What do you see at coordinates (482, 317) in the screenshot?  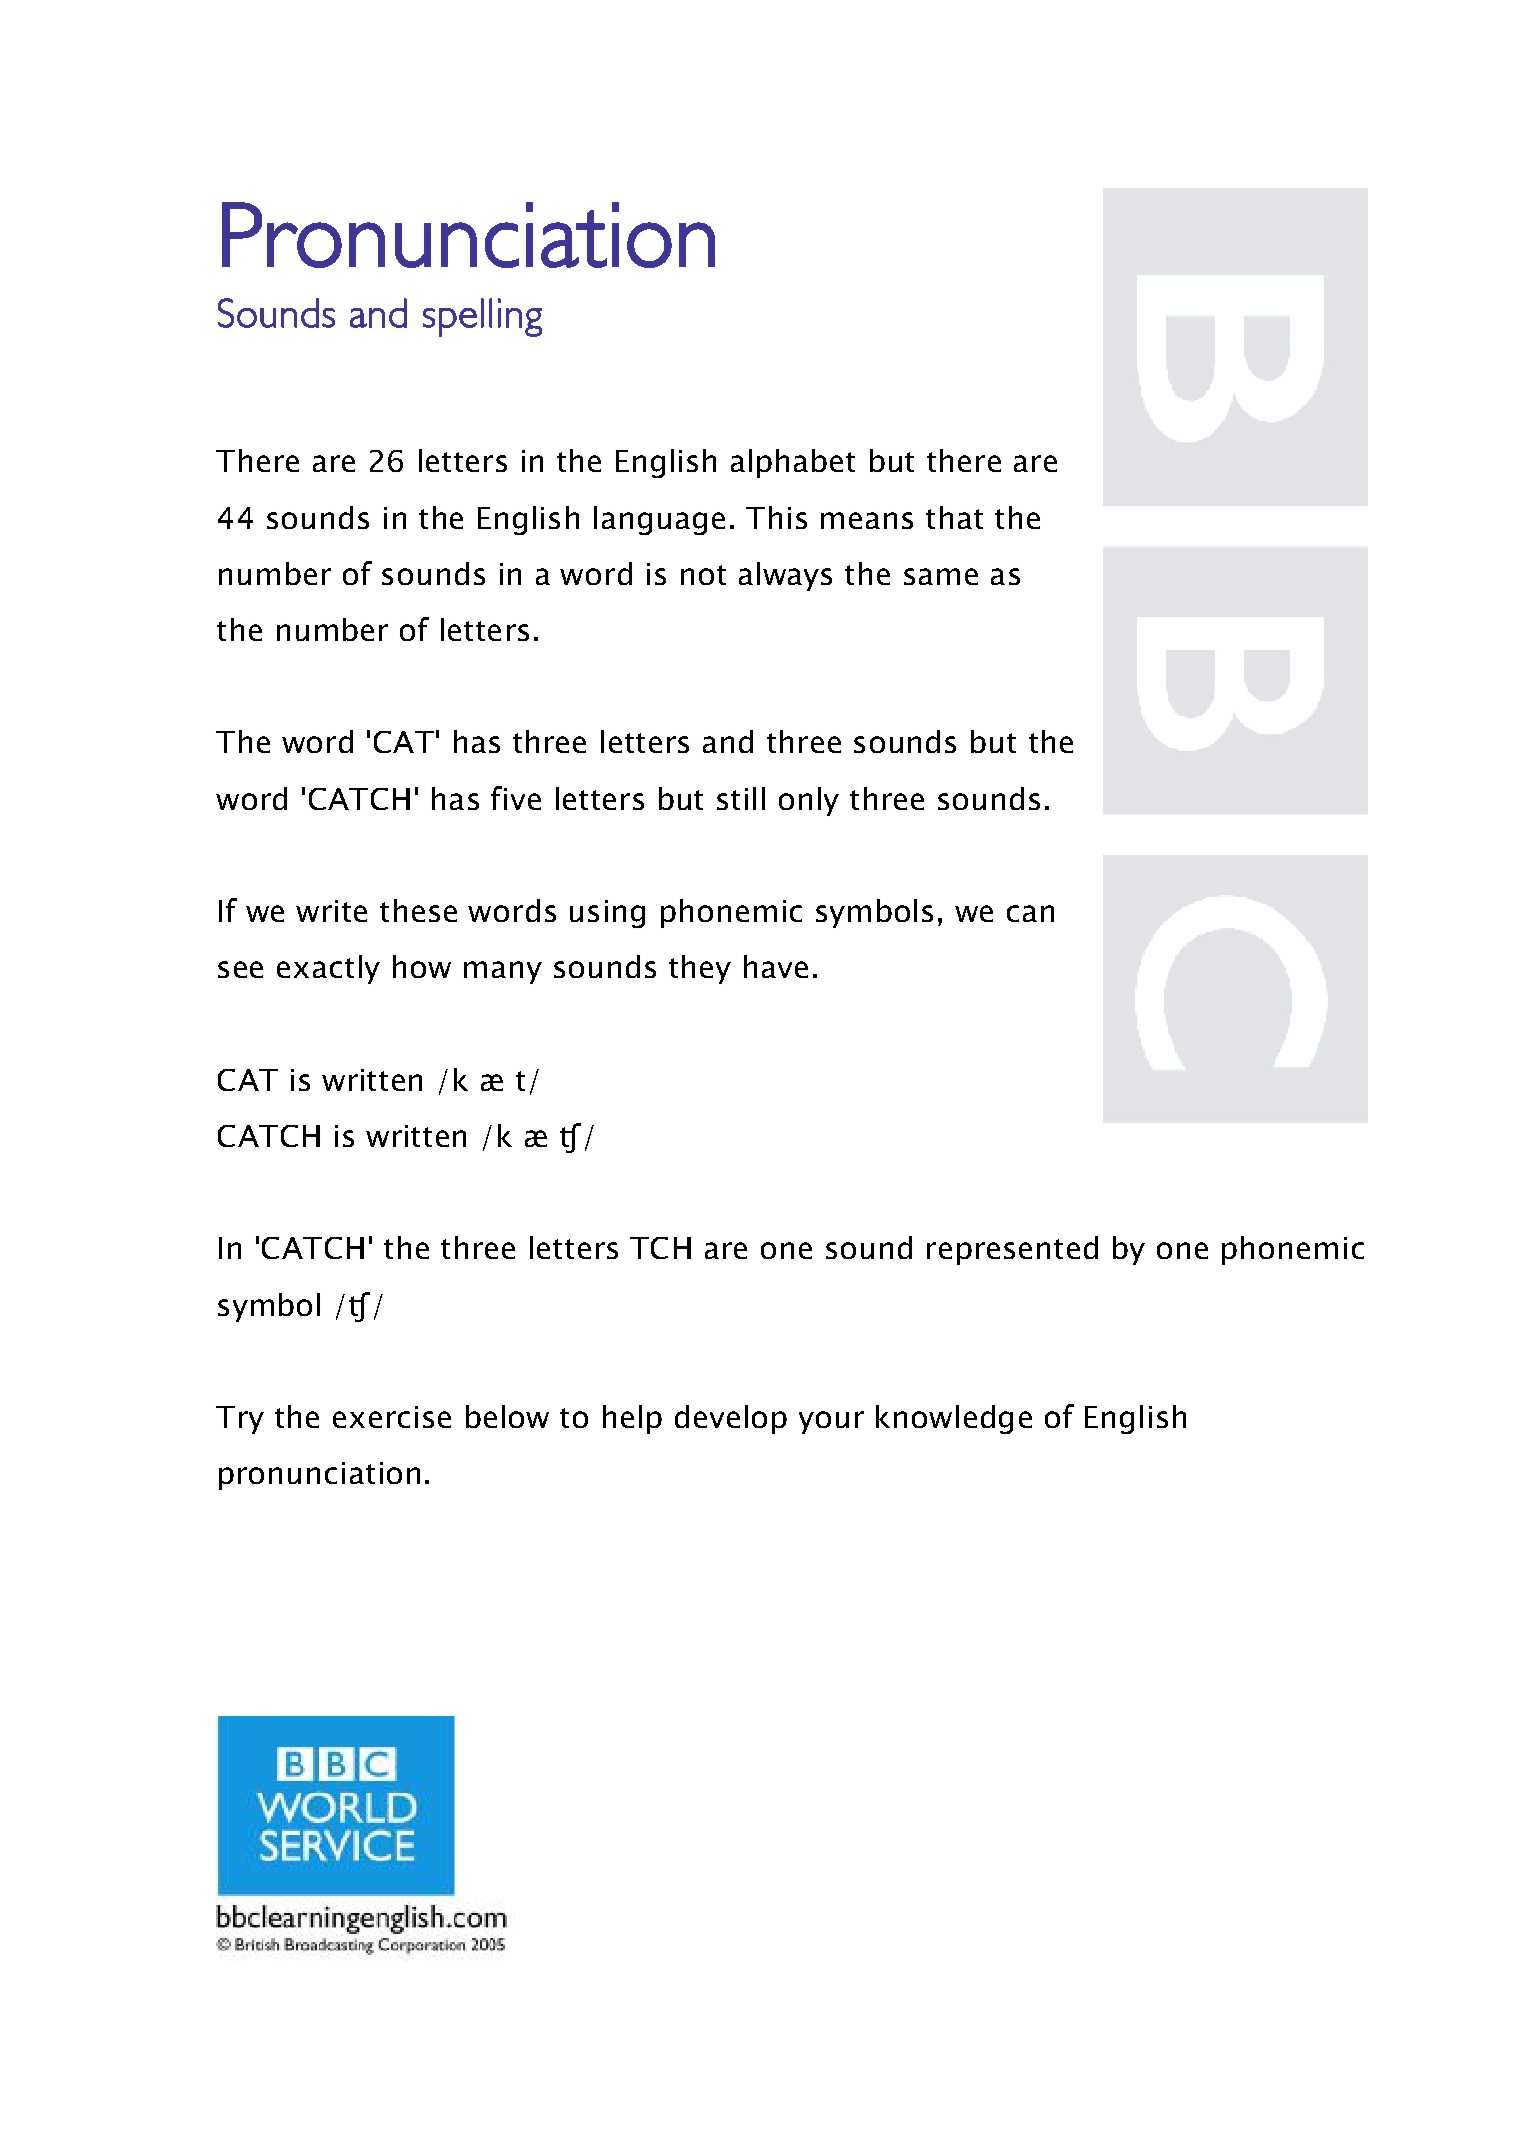 I see `spelling` at bounding box center [482, 317].
